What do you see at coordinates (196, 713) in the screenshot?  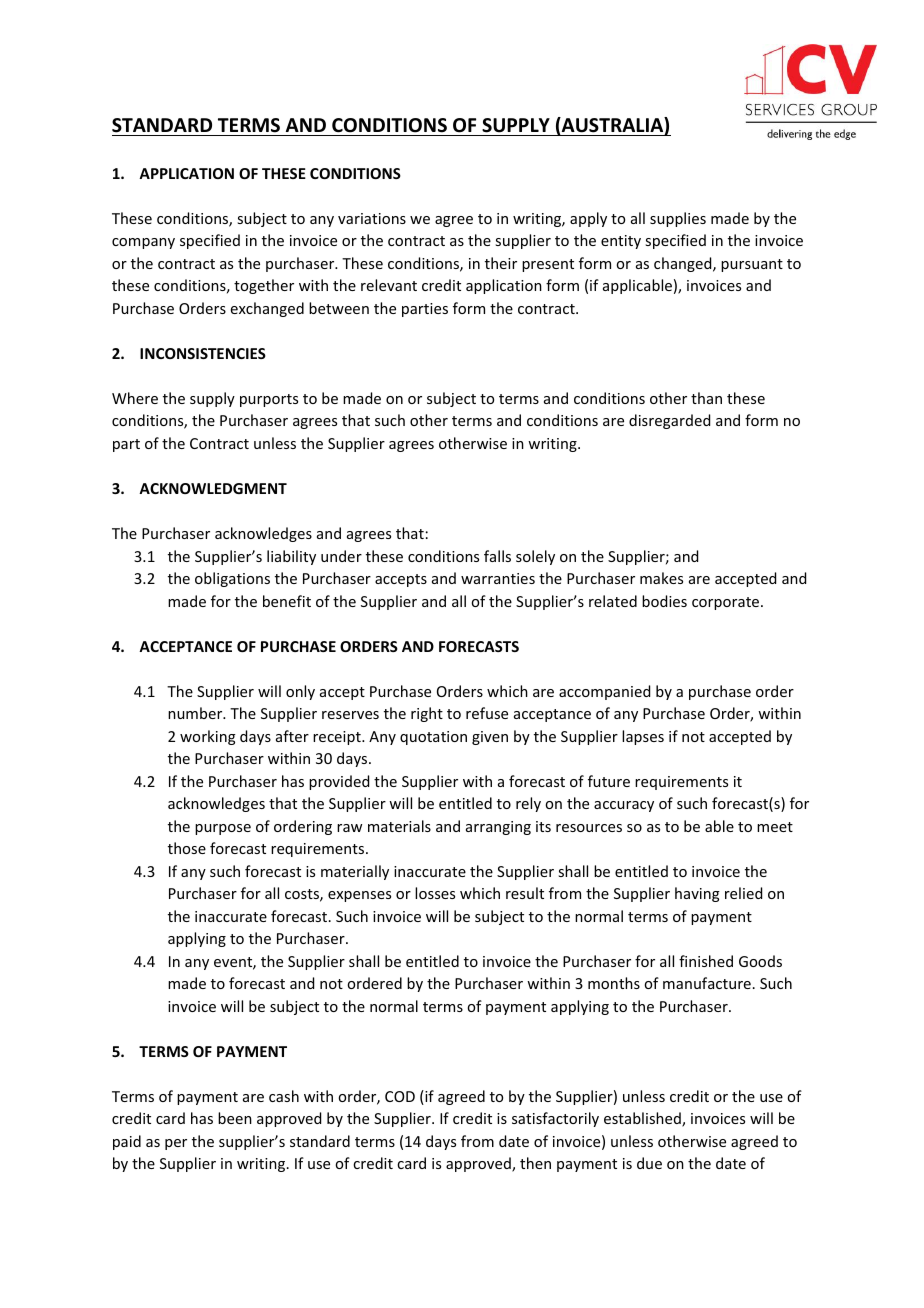 I see `number` at bounding box center [196, 713].
